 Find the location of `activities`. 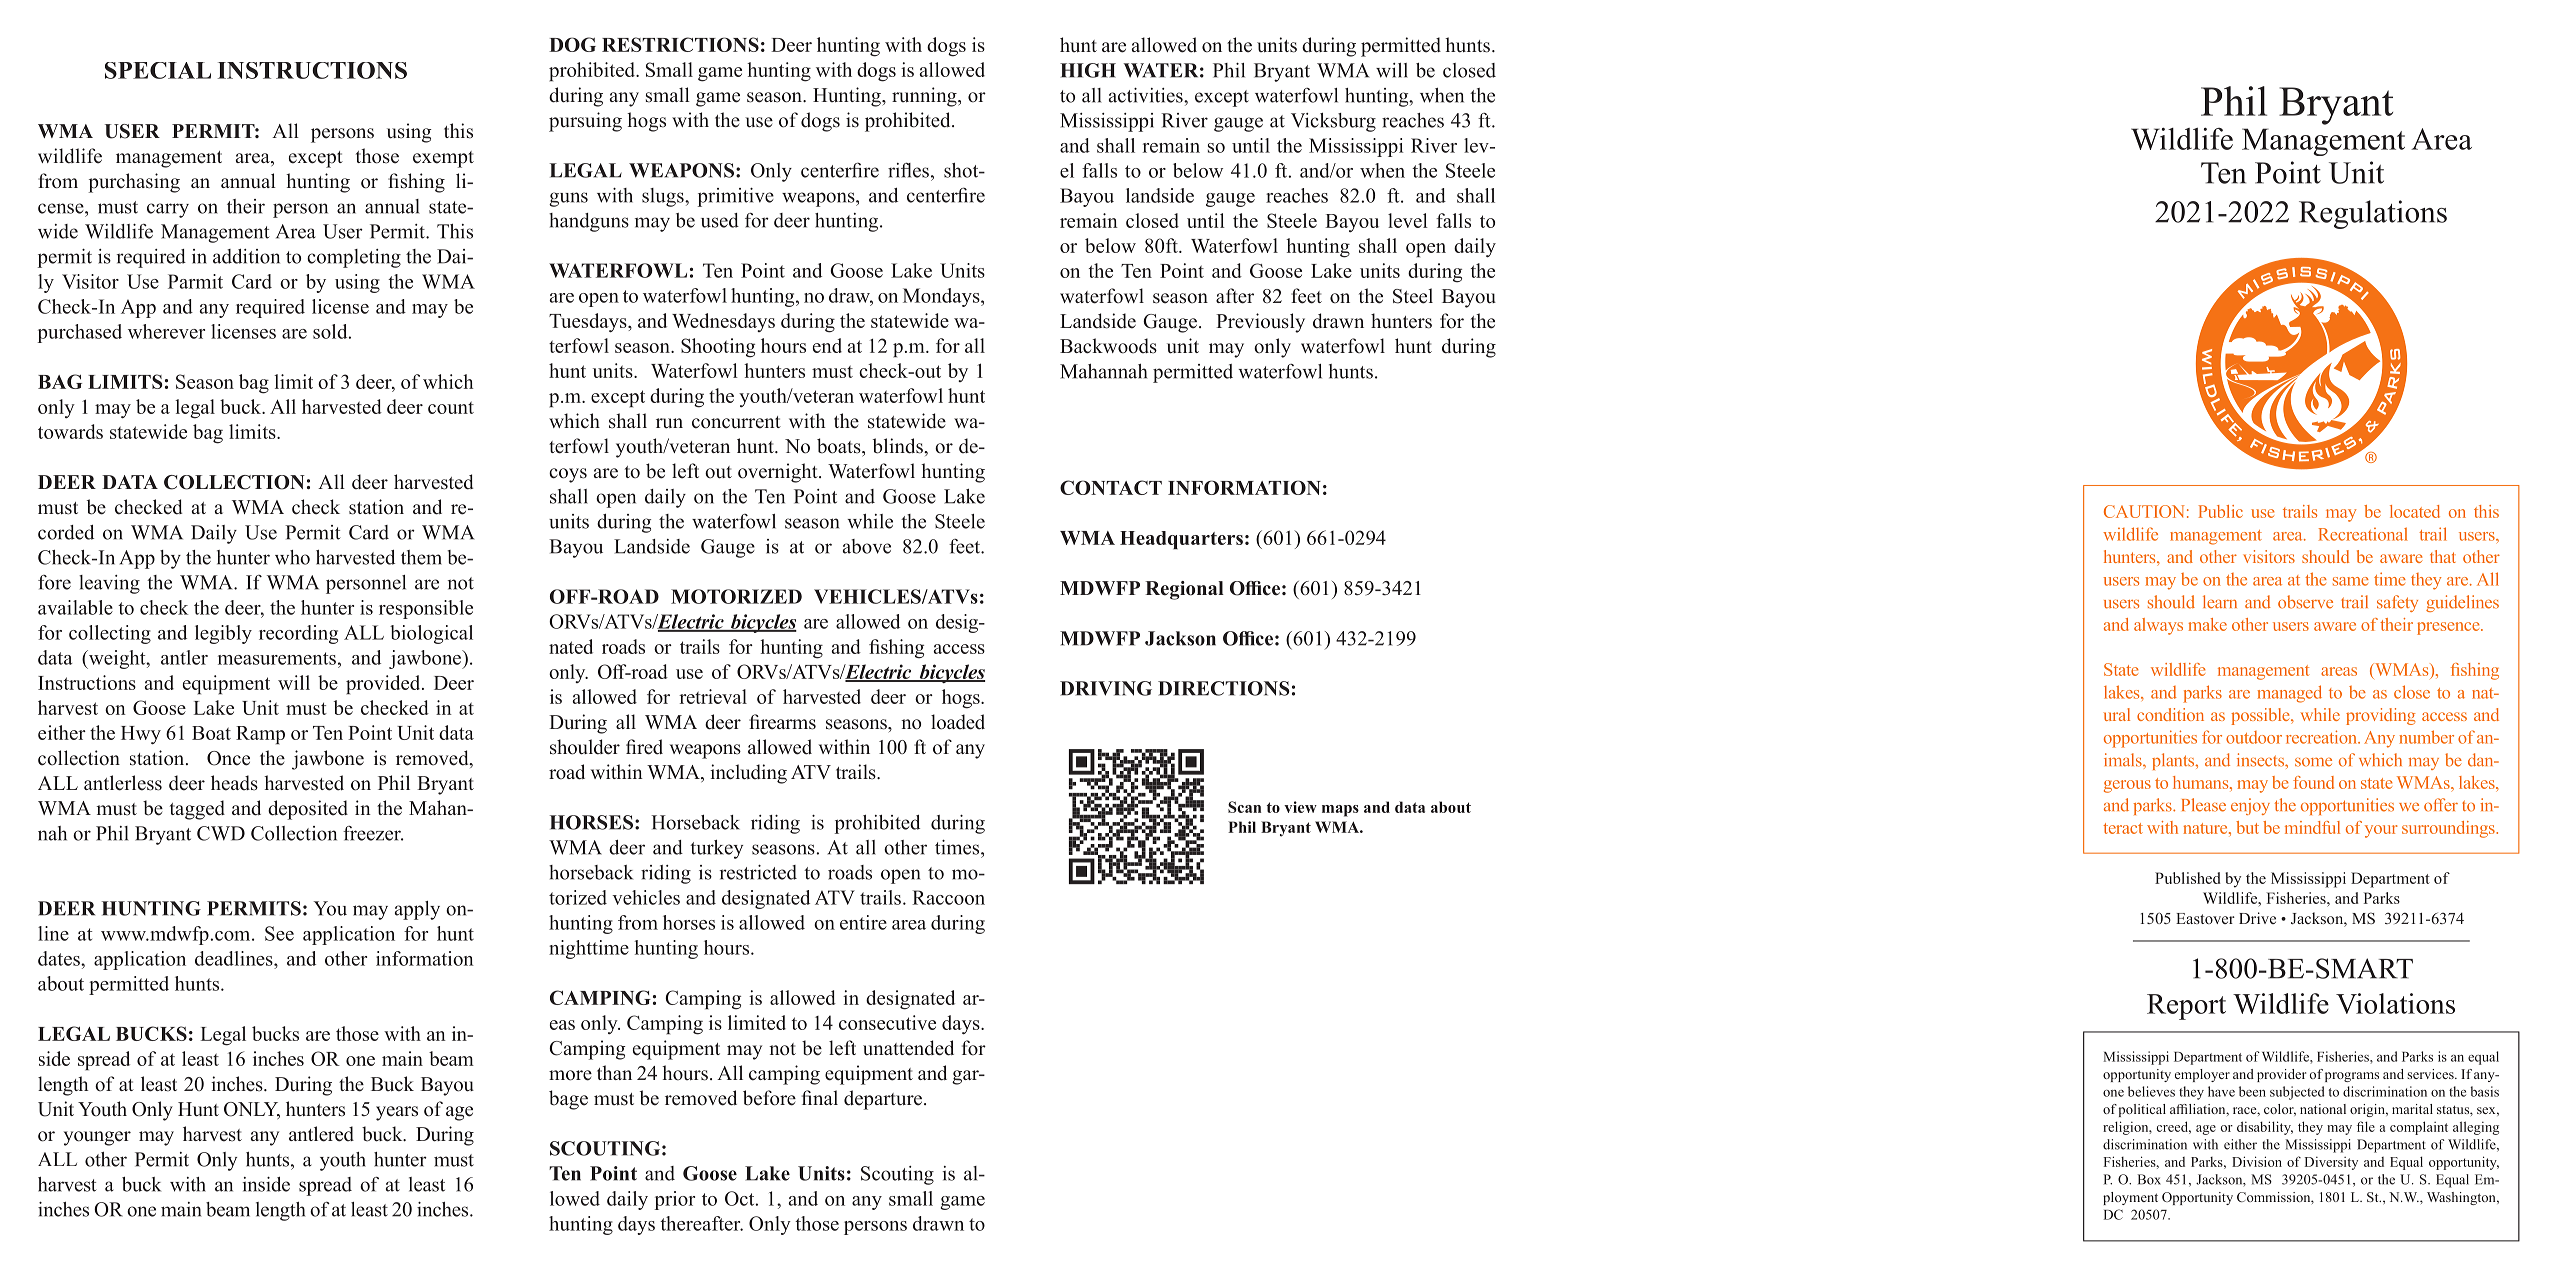

activities is located at coordinates (1147, 95).
